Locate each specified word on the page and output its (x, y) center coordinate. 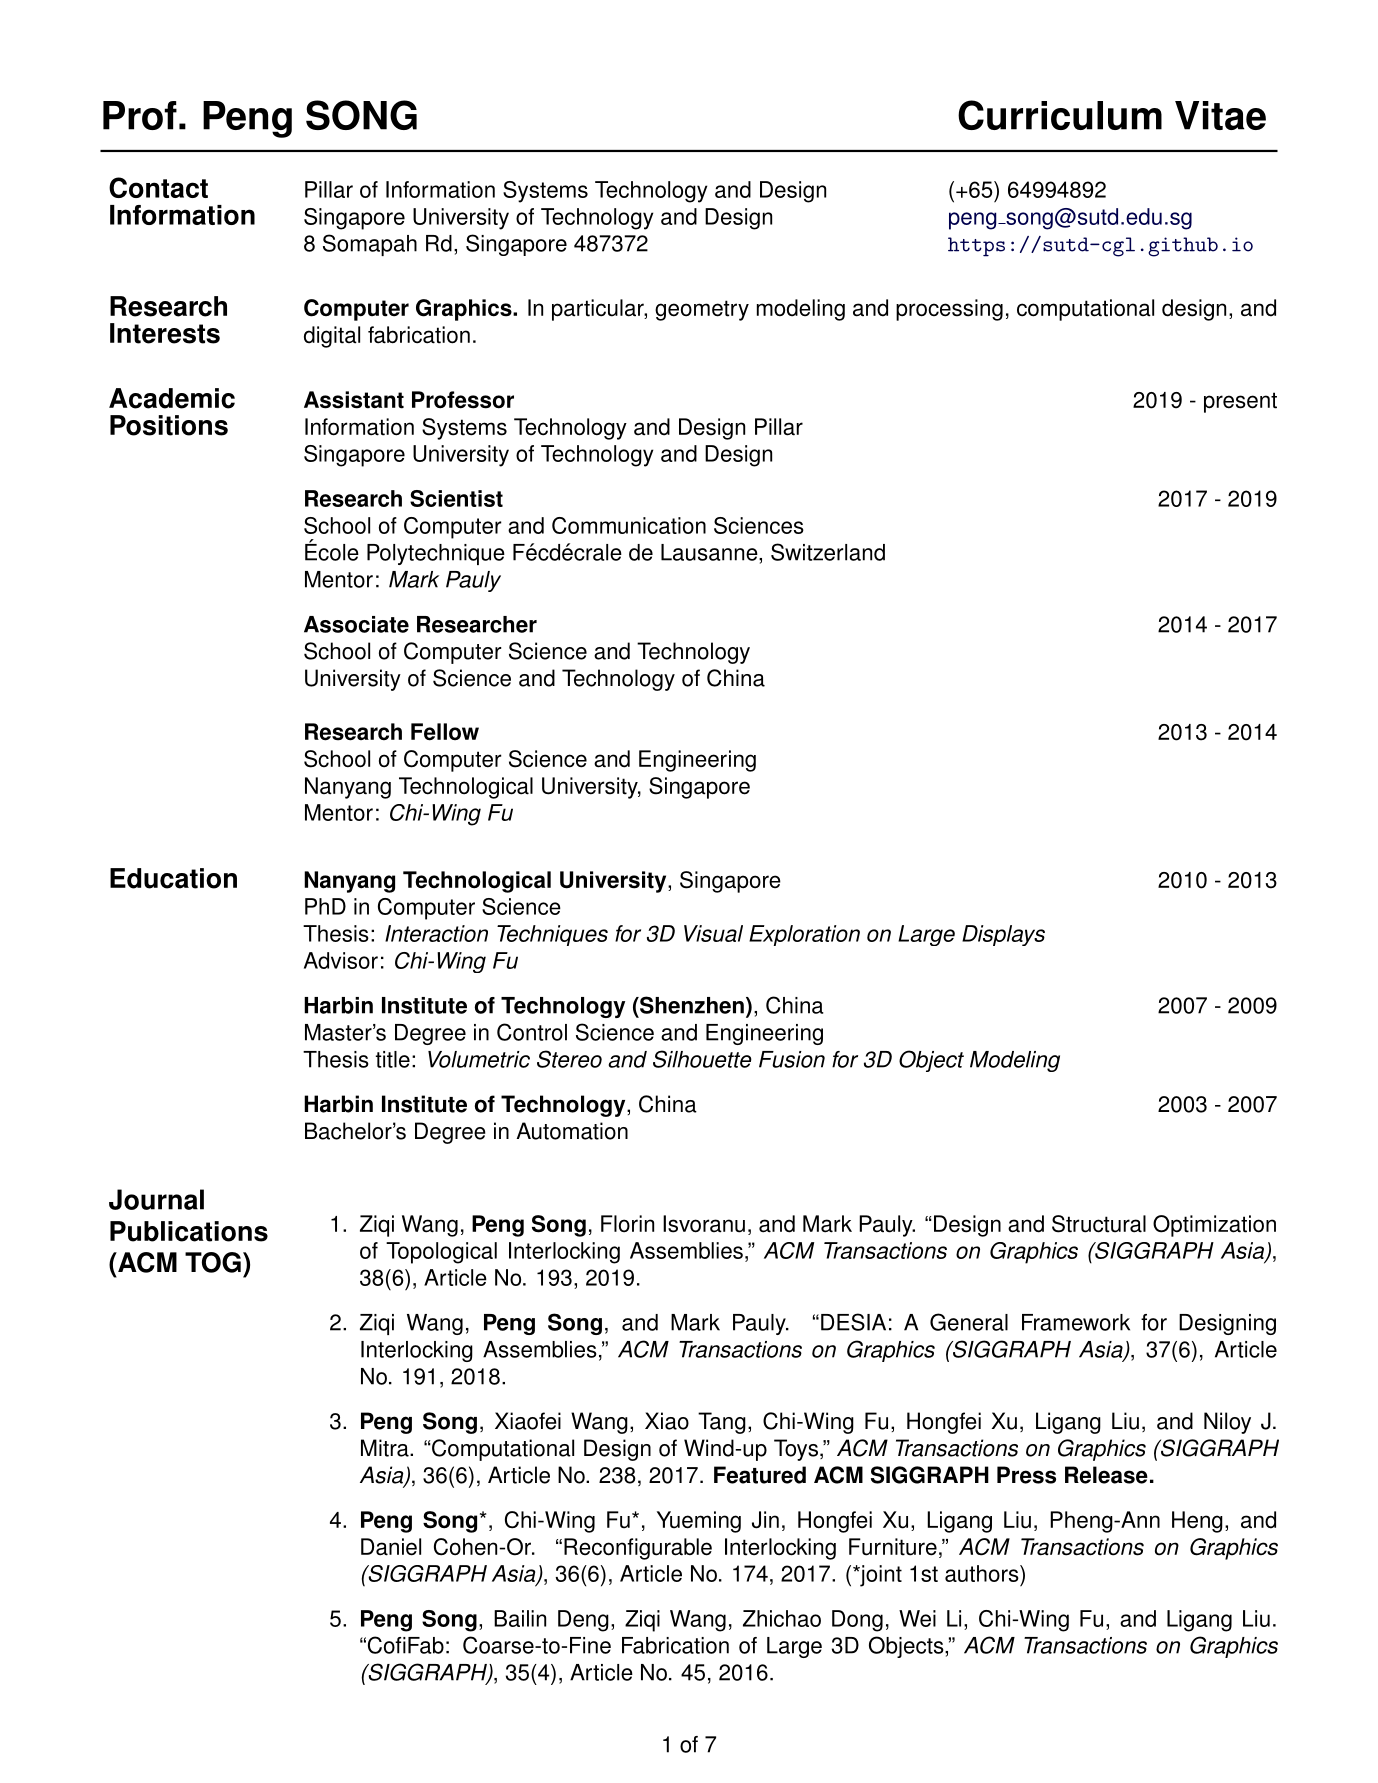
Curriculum (1060, 115)
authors (983, 1573)
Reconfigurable (638, 1549)
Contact (158, 187)
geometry (702, 310)
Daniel (391, 1547)
